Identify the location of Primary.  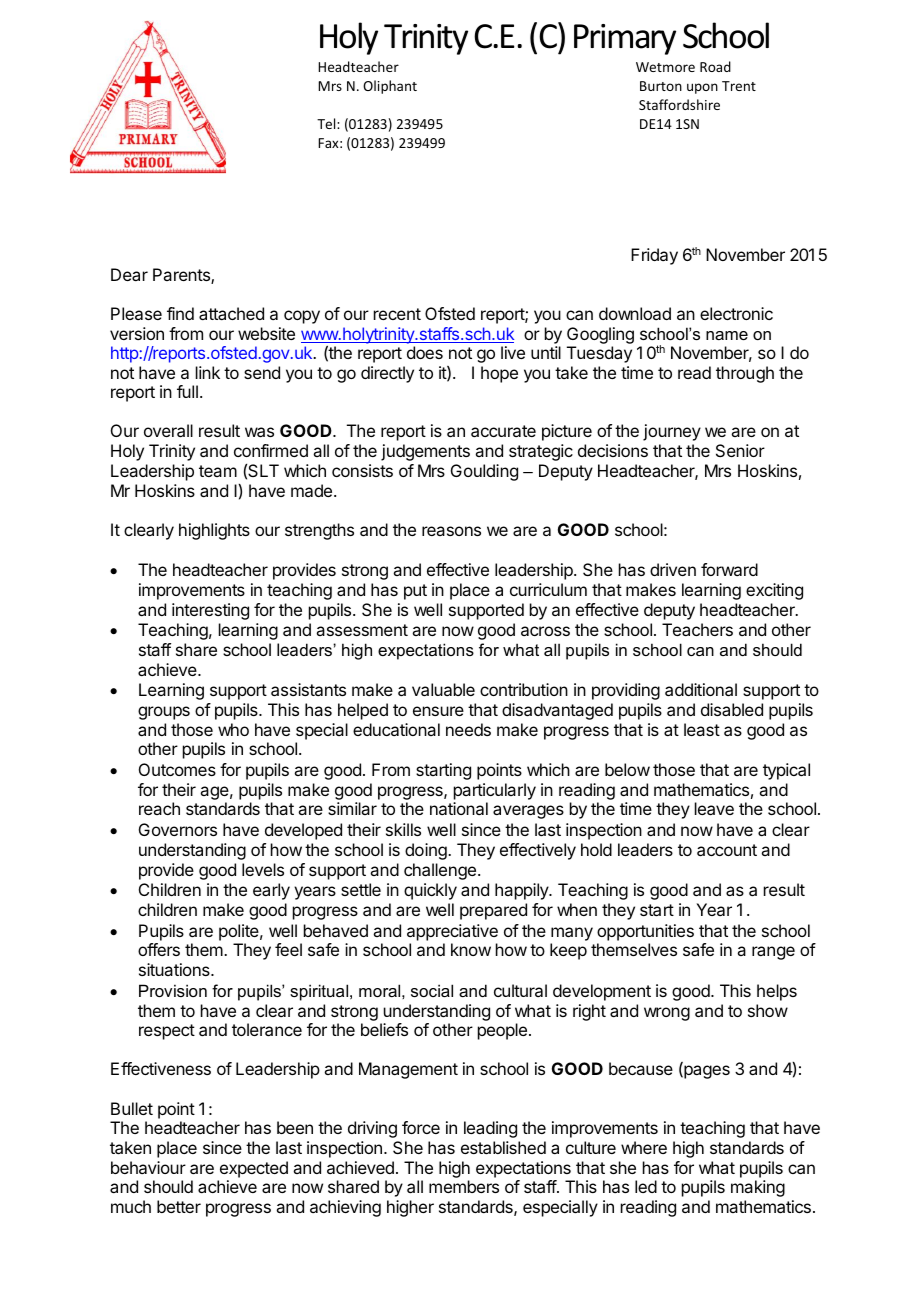
(625, 39).
